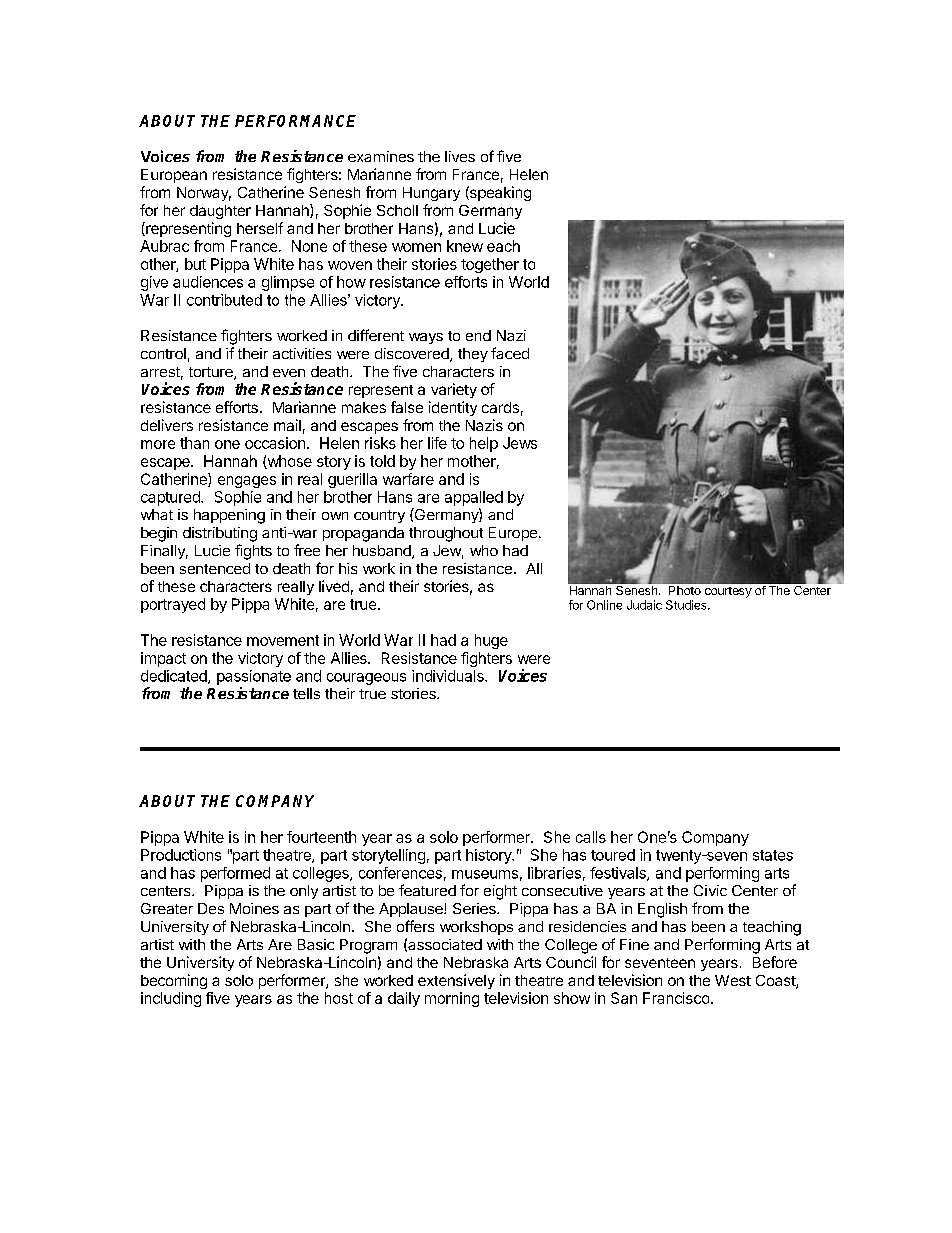  I want to click on becoming, so click(174, 981).
